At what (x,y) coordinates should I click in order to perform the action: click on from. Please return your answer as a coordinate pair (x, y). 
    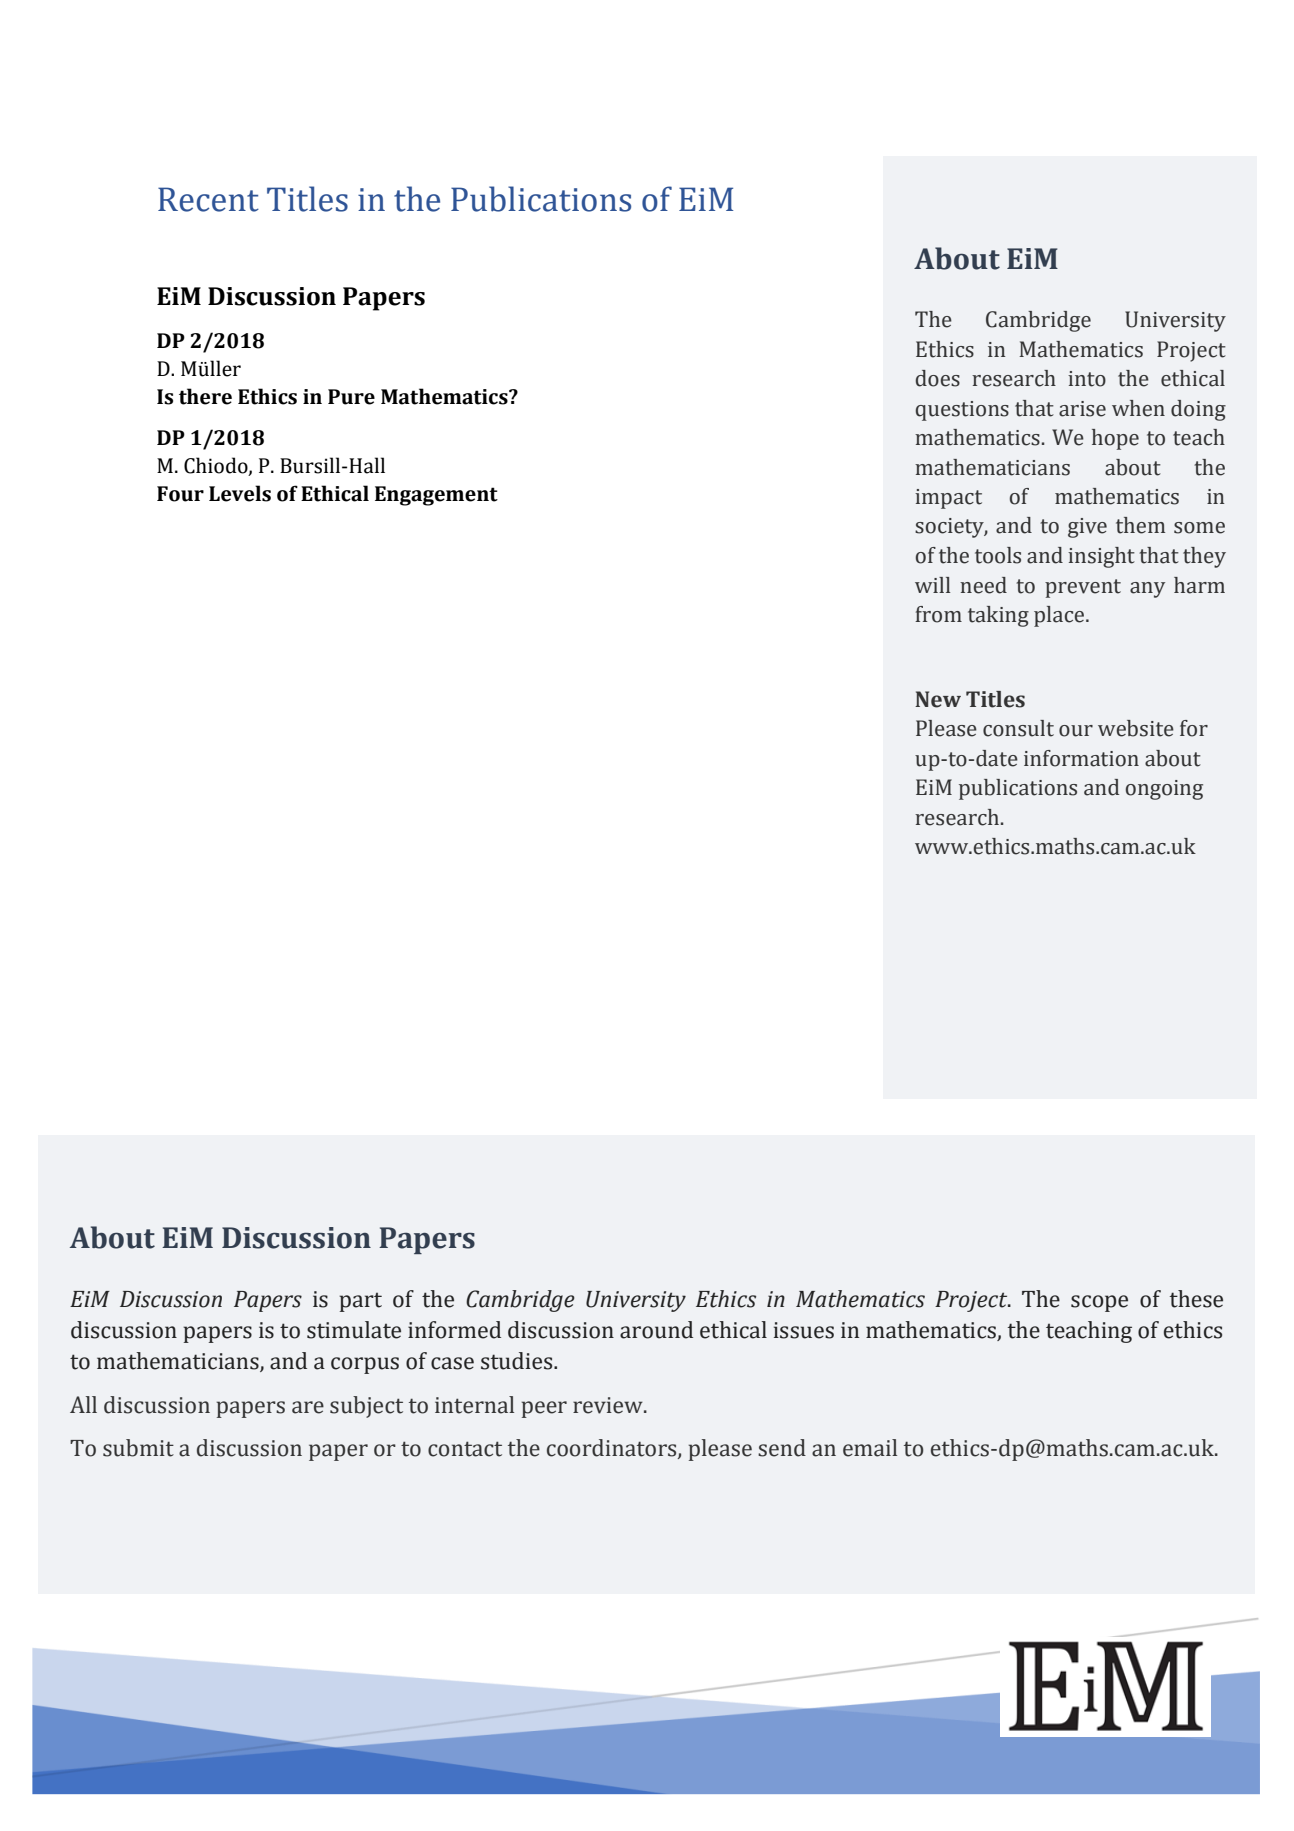
    Looking at the image, I should click on (938, 614).
